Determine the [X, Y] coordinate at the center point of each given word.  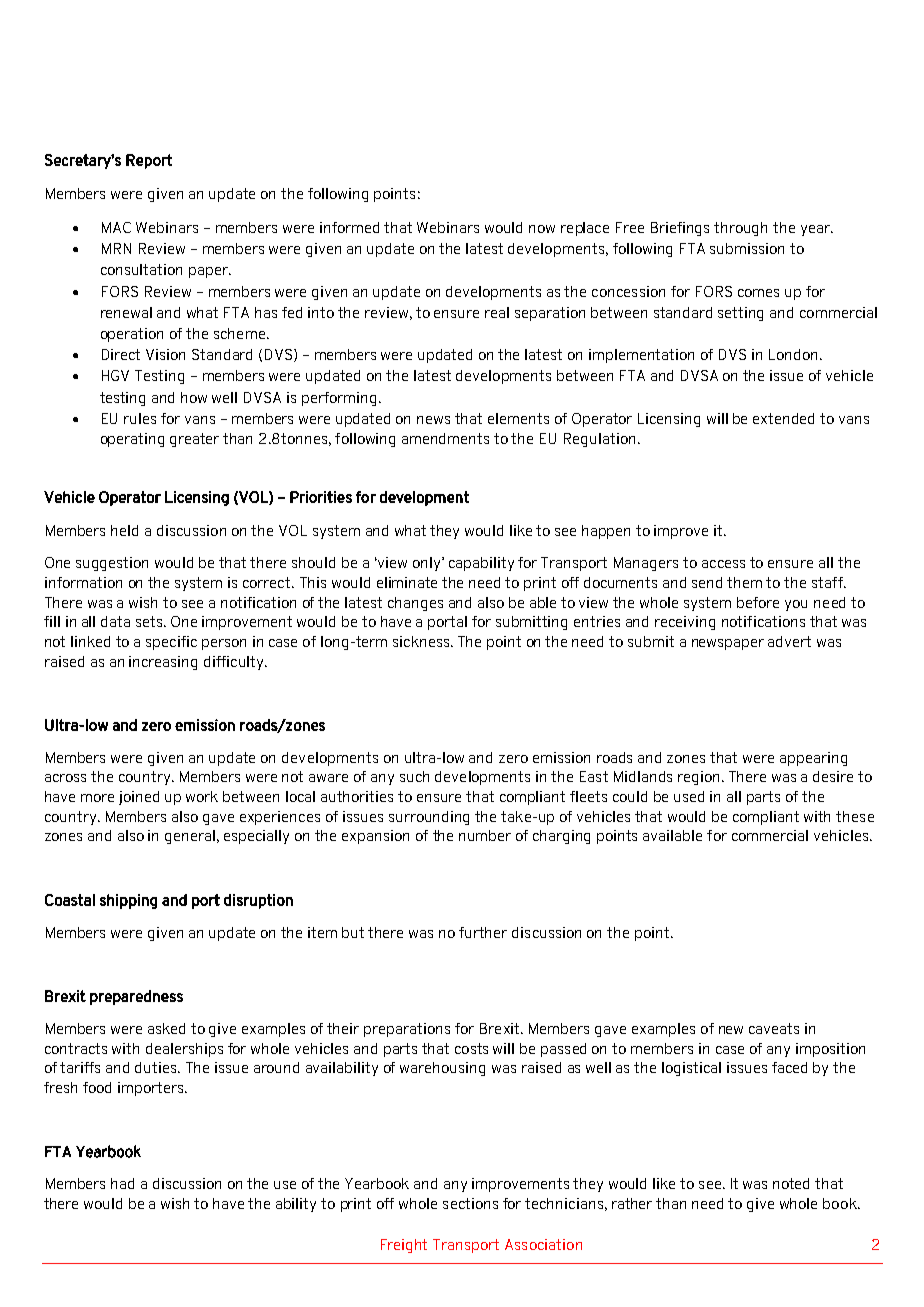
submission [747, 248]
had [122, 1183]
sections [470, 1203]
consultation [141, 269]
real [497, 312]
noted [791, 1183]
